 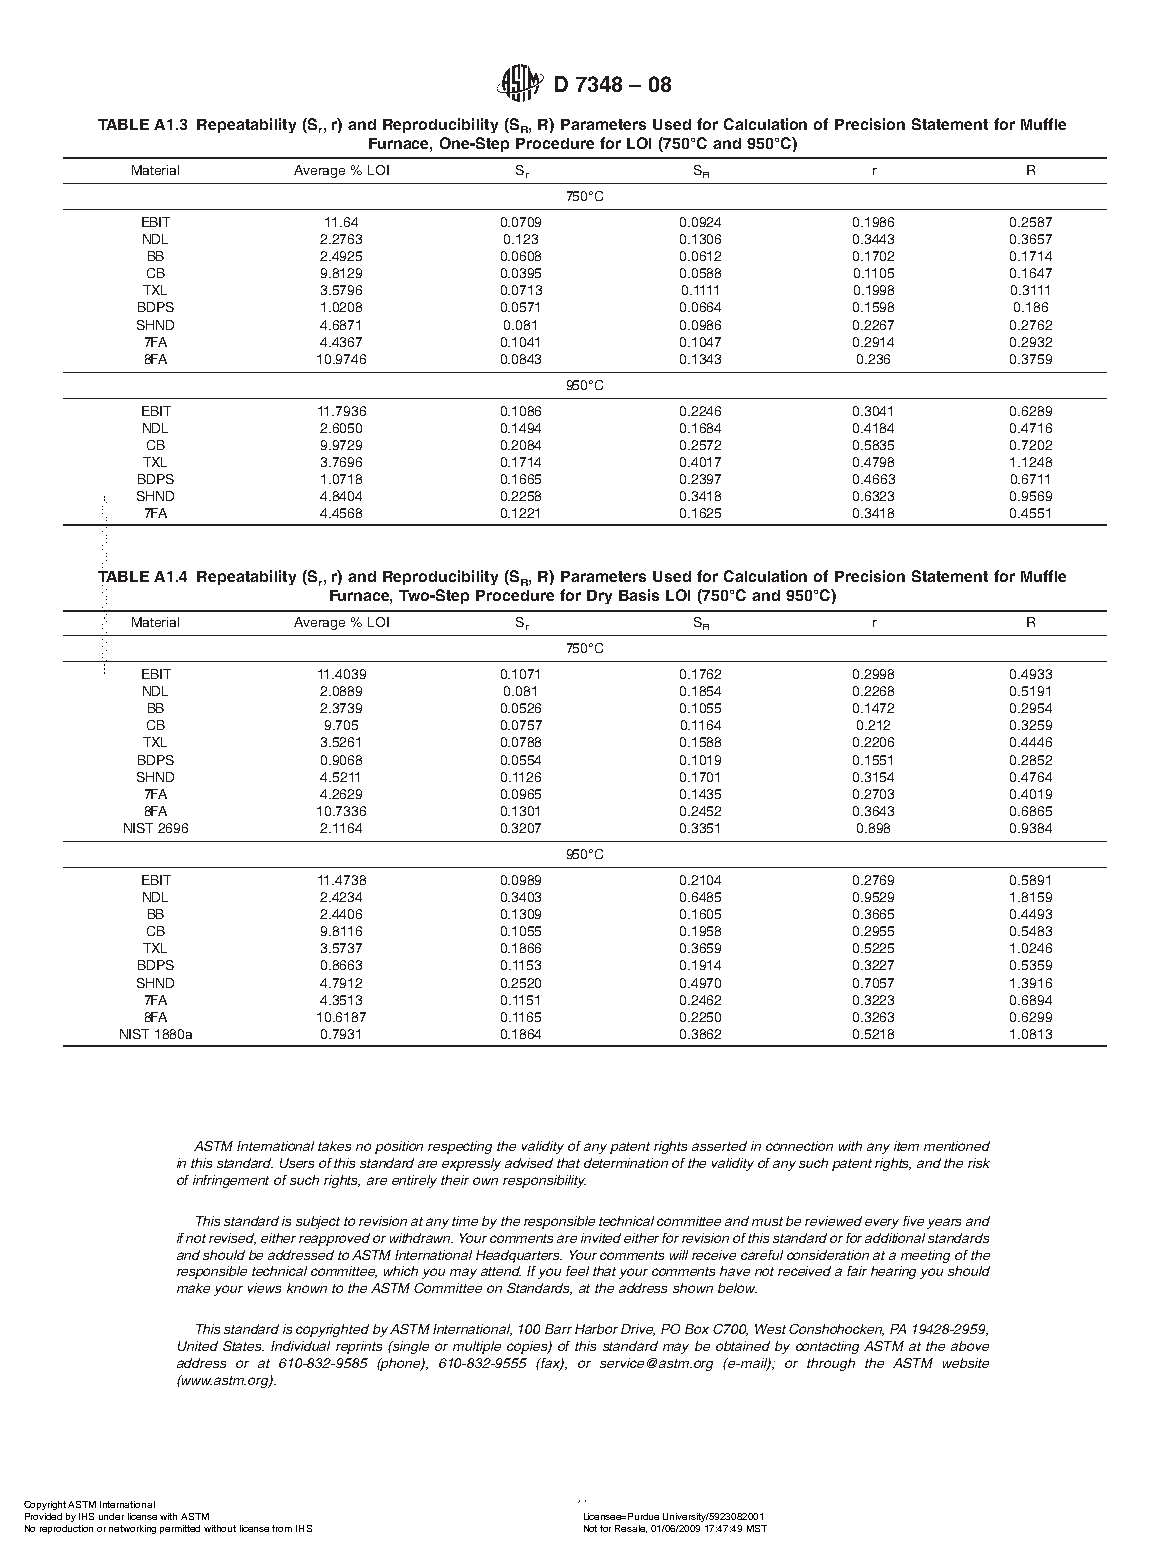 I want to click on Basis, so click(x=639, y=595).
